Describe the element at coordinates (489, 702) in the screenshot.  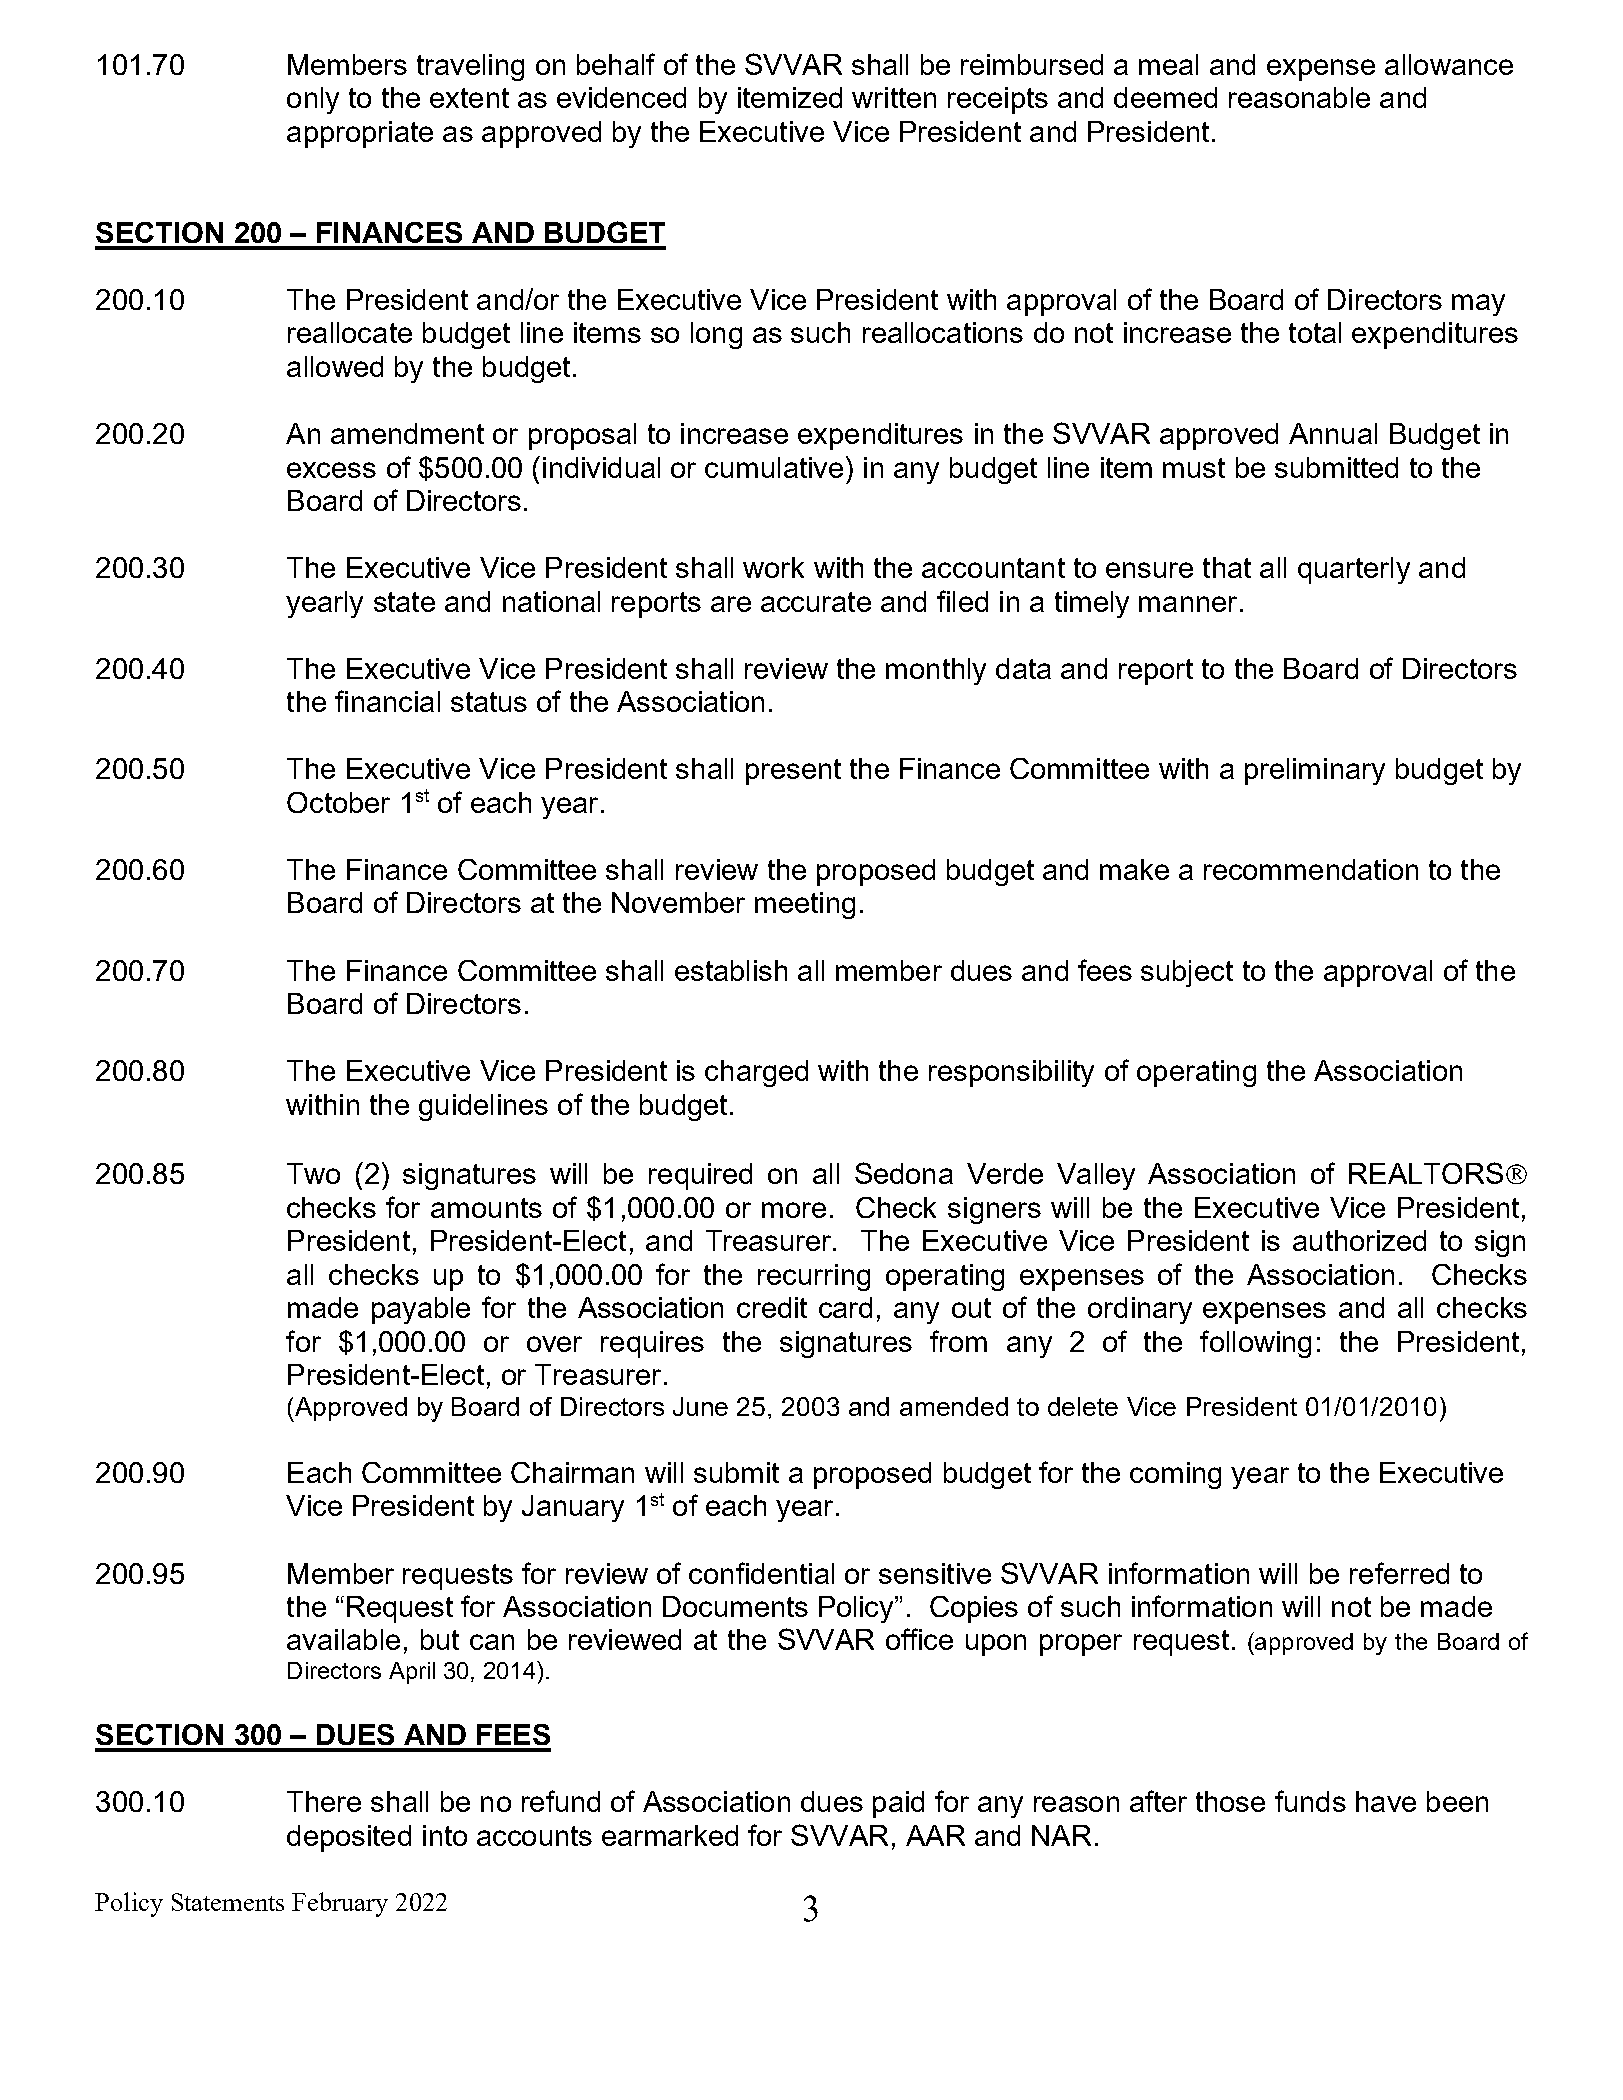
I see `status` at that location.
